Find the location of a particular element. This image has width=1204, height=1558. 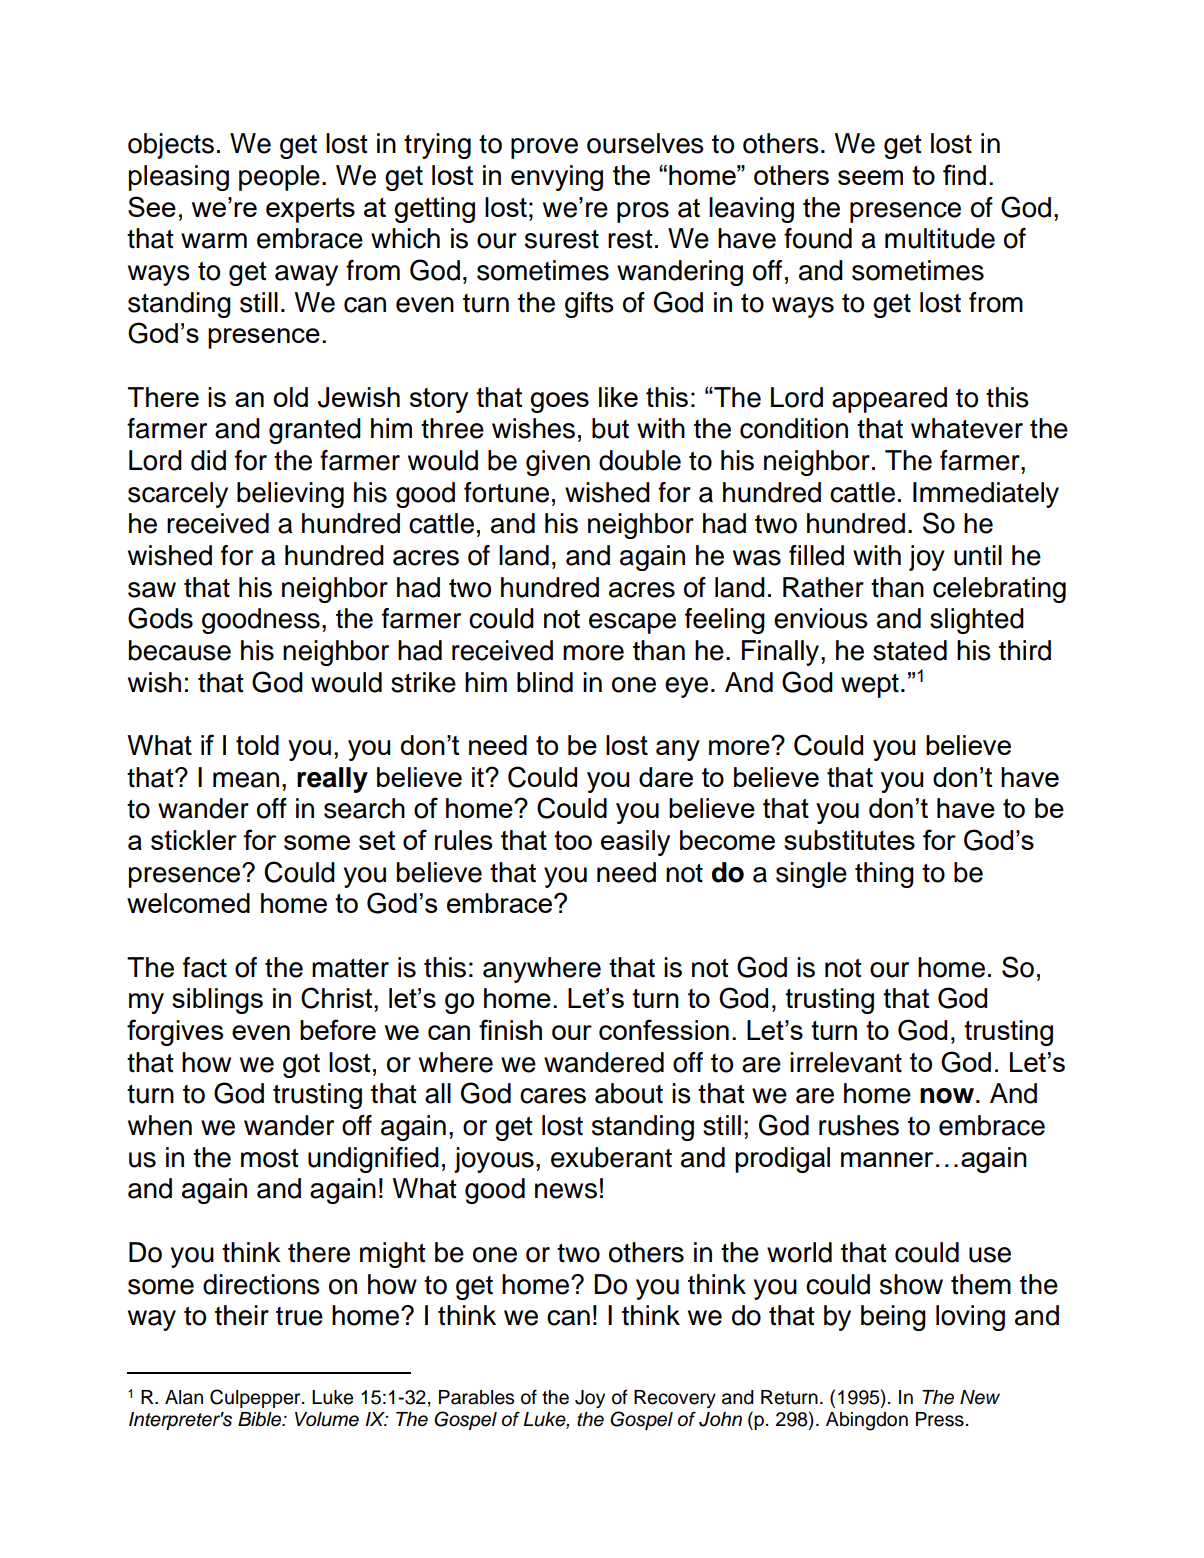

cares is located at coordinates (553, 1096).
